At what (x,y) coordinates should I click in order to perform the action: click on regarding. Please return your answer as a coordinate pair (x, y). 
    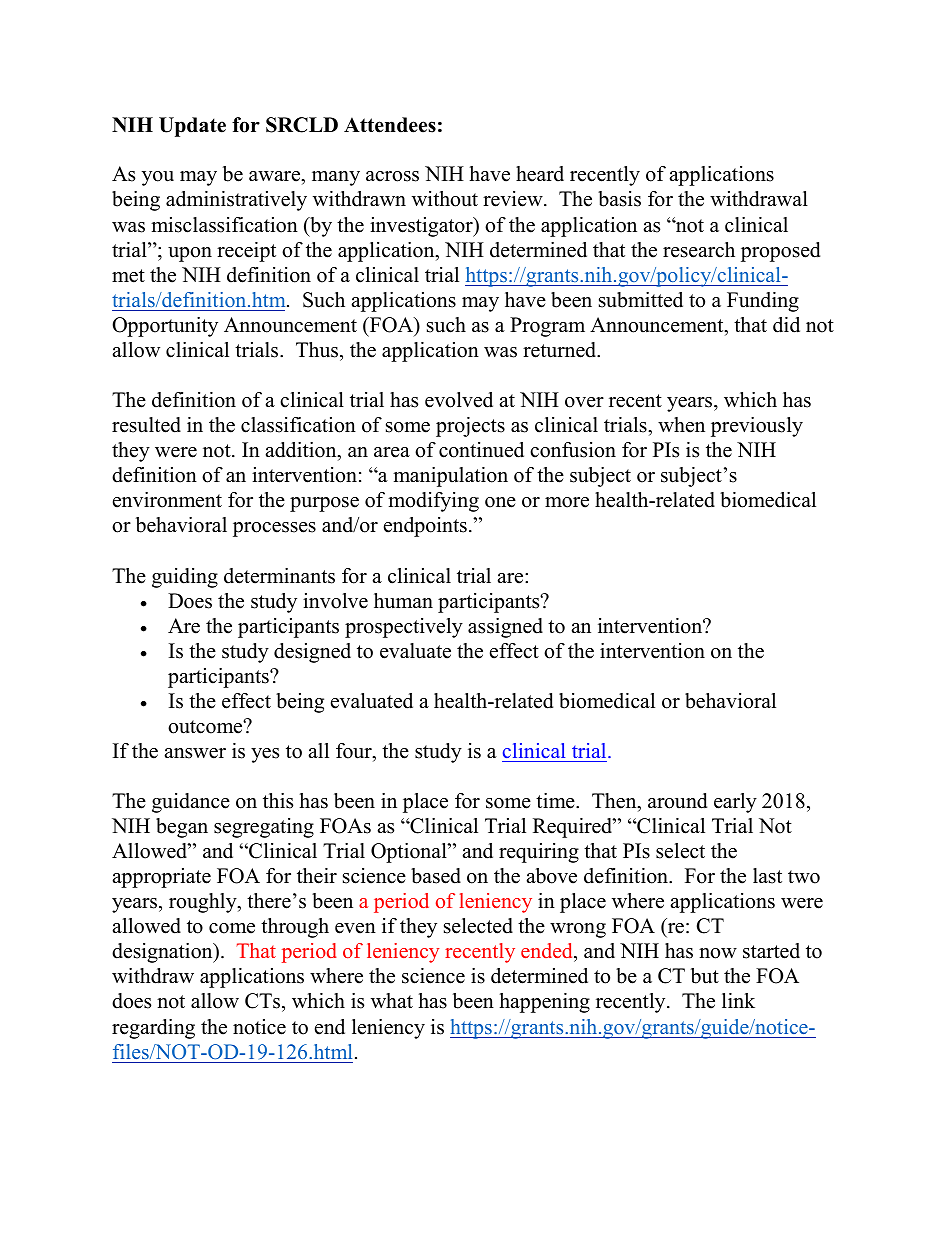
    Looking at the image, I should click on (153, 1029).
